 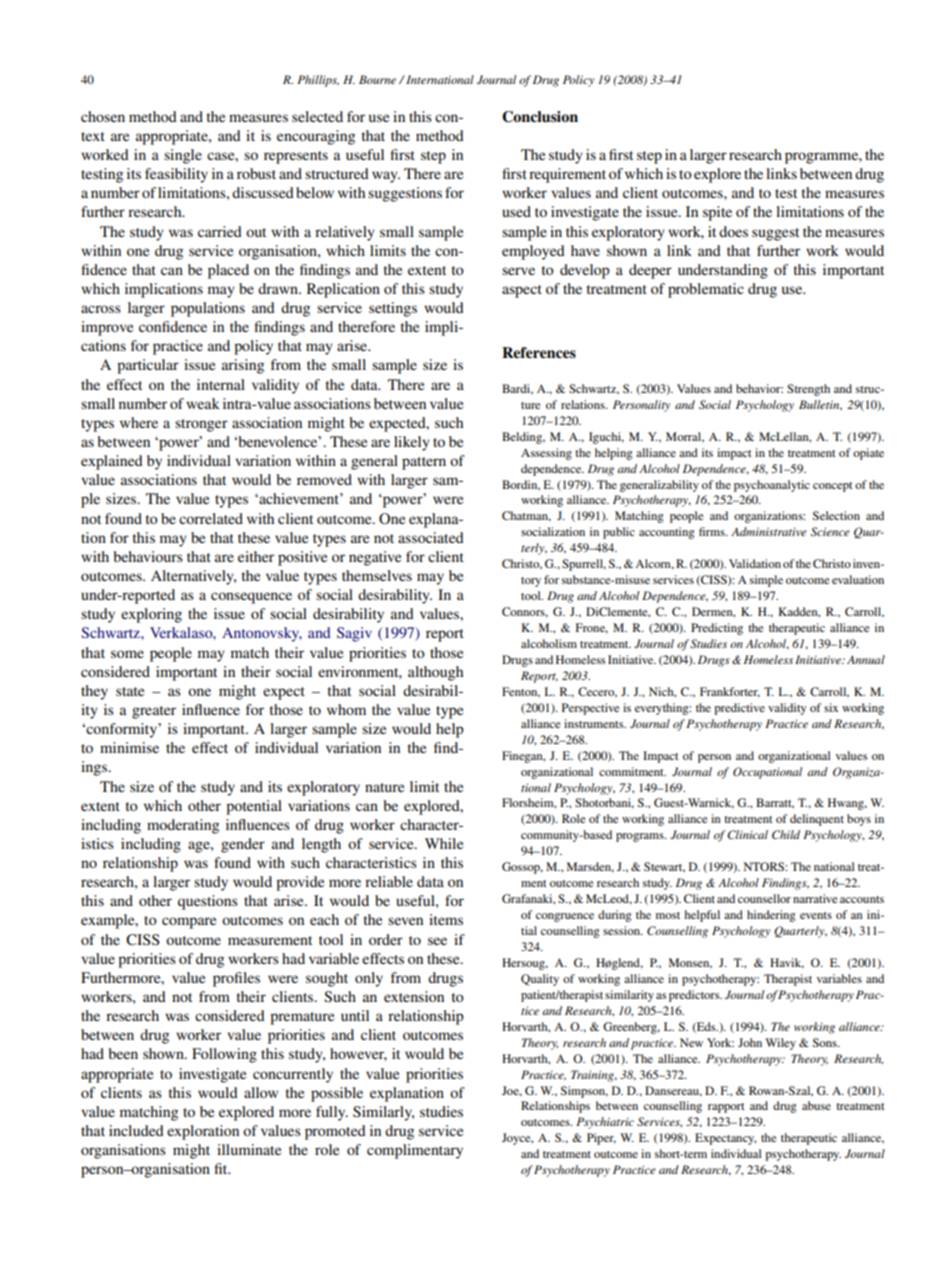 I want to click on abuse, so click(x=816, y=1105).
